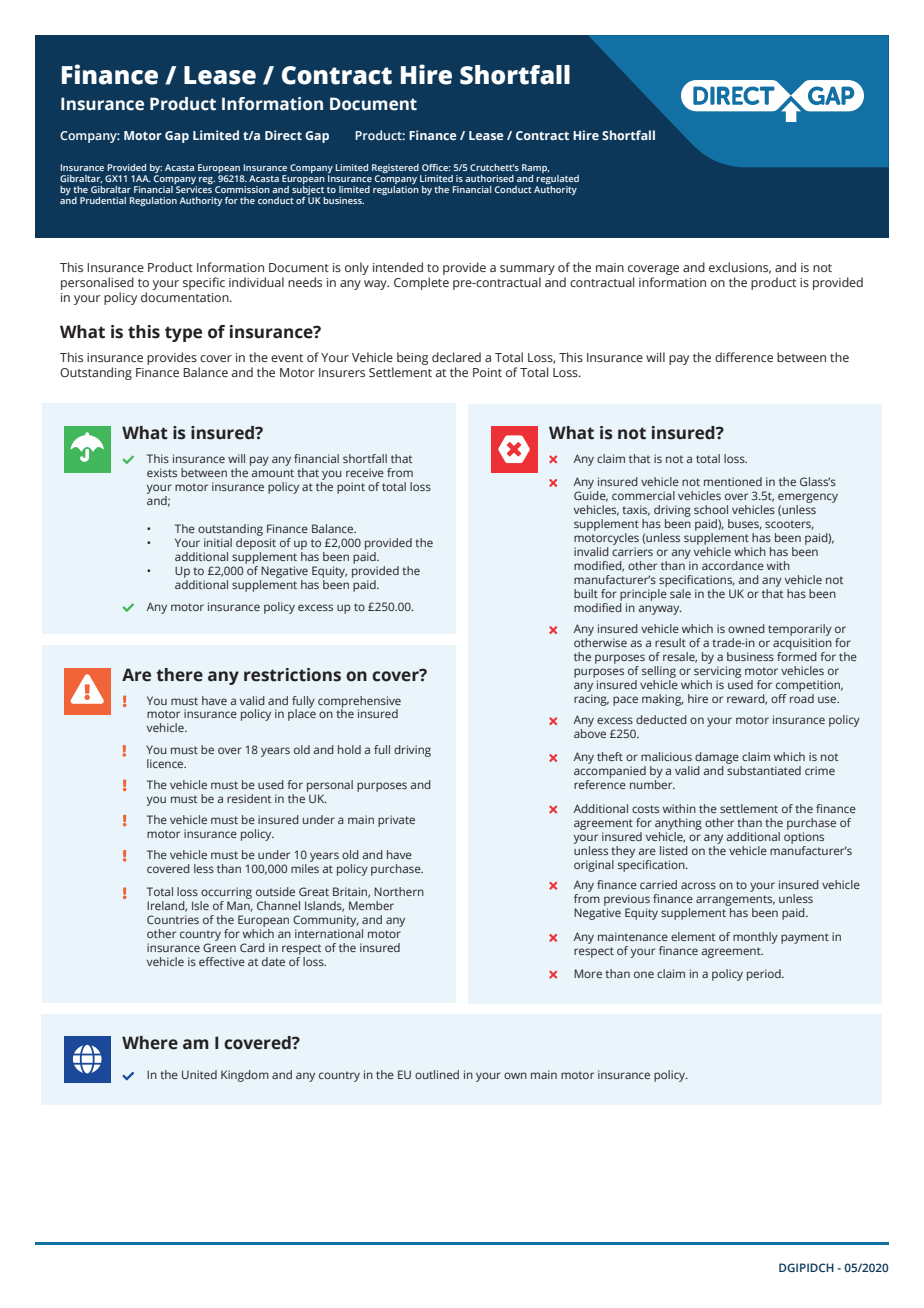 This screenshot has height=1308, width=924. What do you see at coordinates (162, 472) in the screenshot?
I see `exists` at bounding box center [162, 472].
